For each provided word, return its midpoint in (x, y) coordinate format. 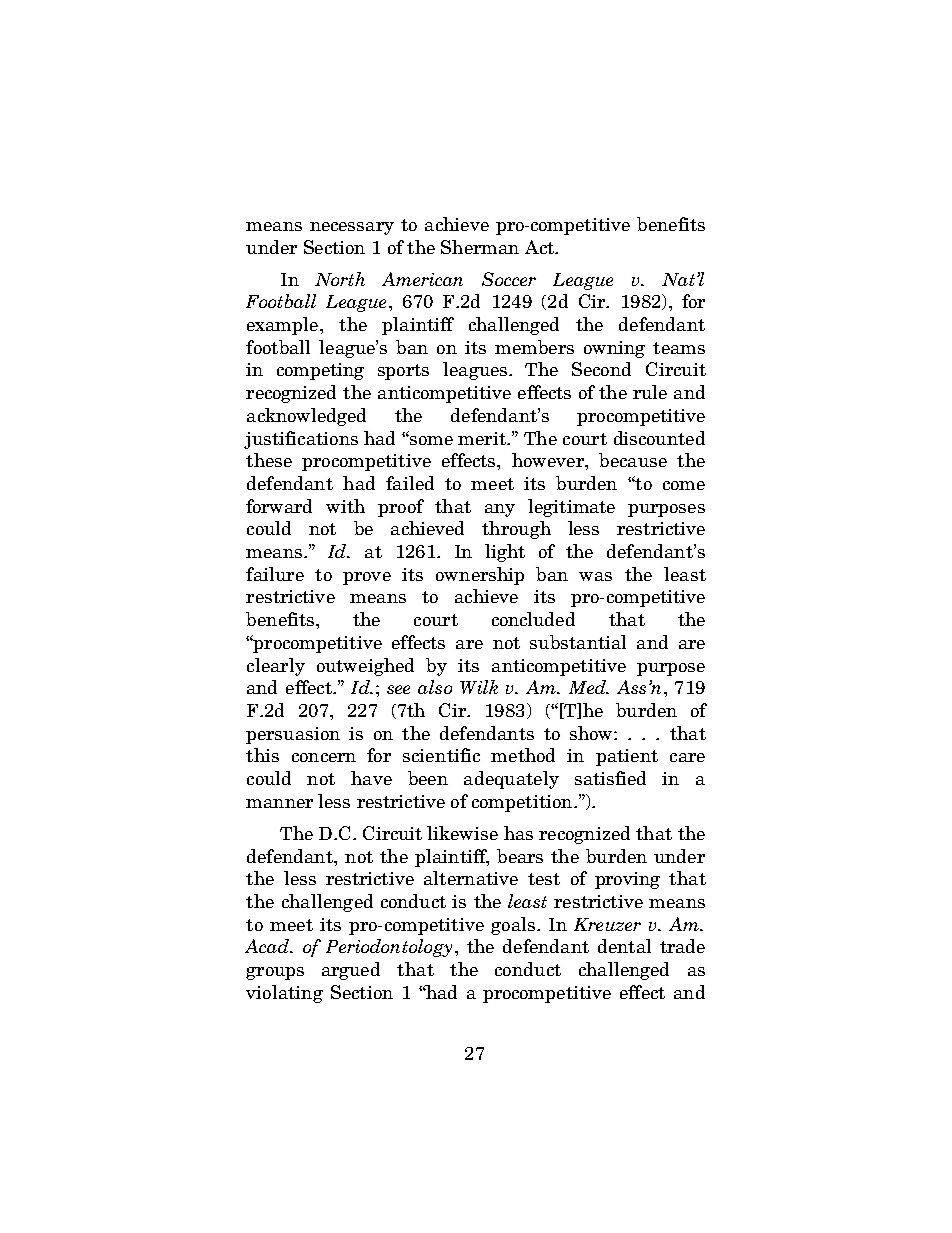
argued (351, 971)
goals (513, 926)
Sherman (480, 247)
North (340, 279)
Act (540, 247)
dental (624, 946)
